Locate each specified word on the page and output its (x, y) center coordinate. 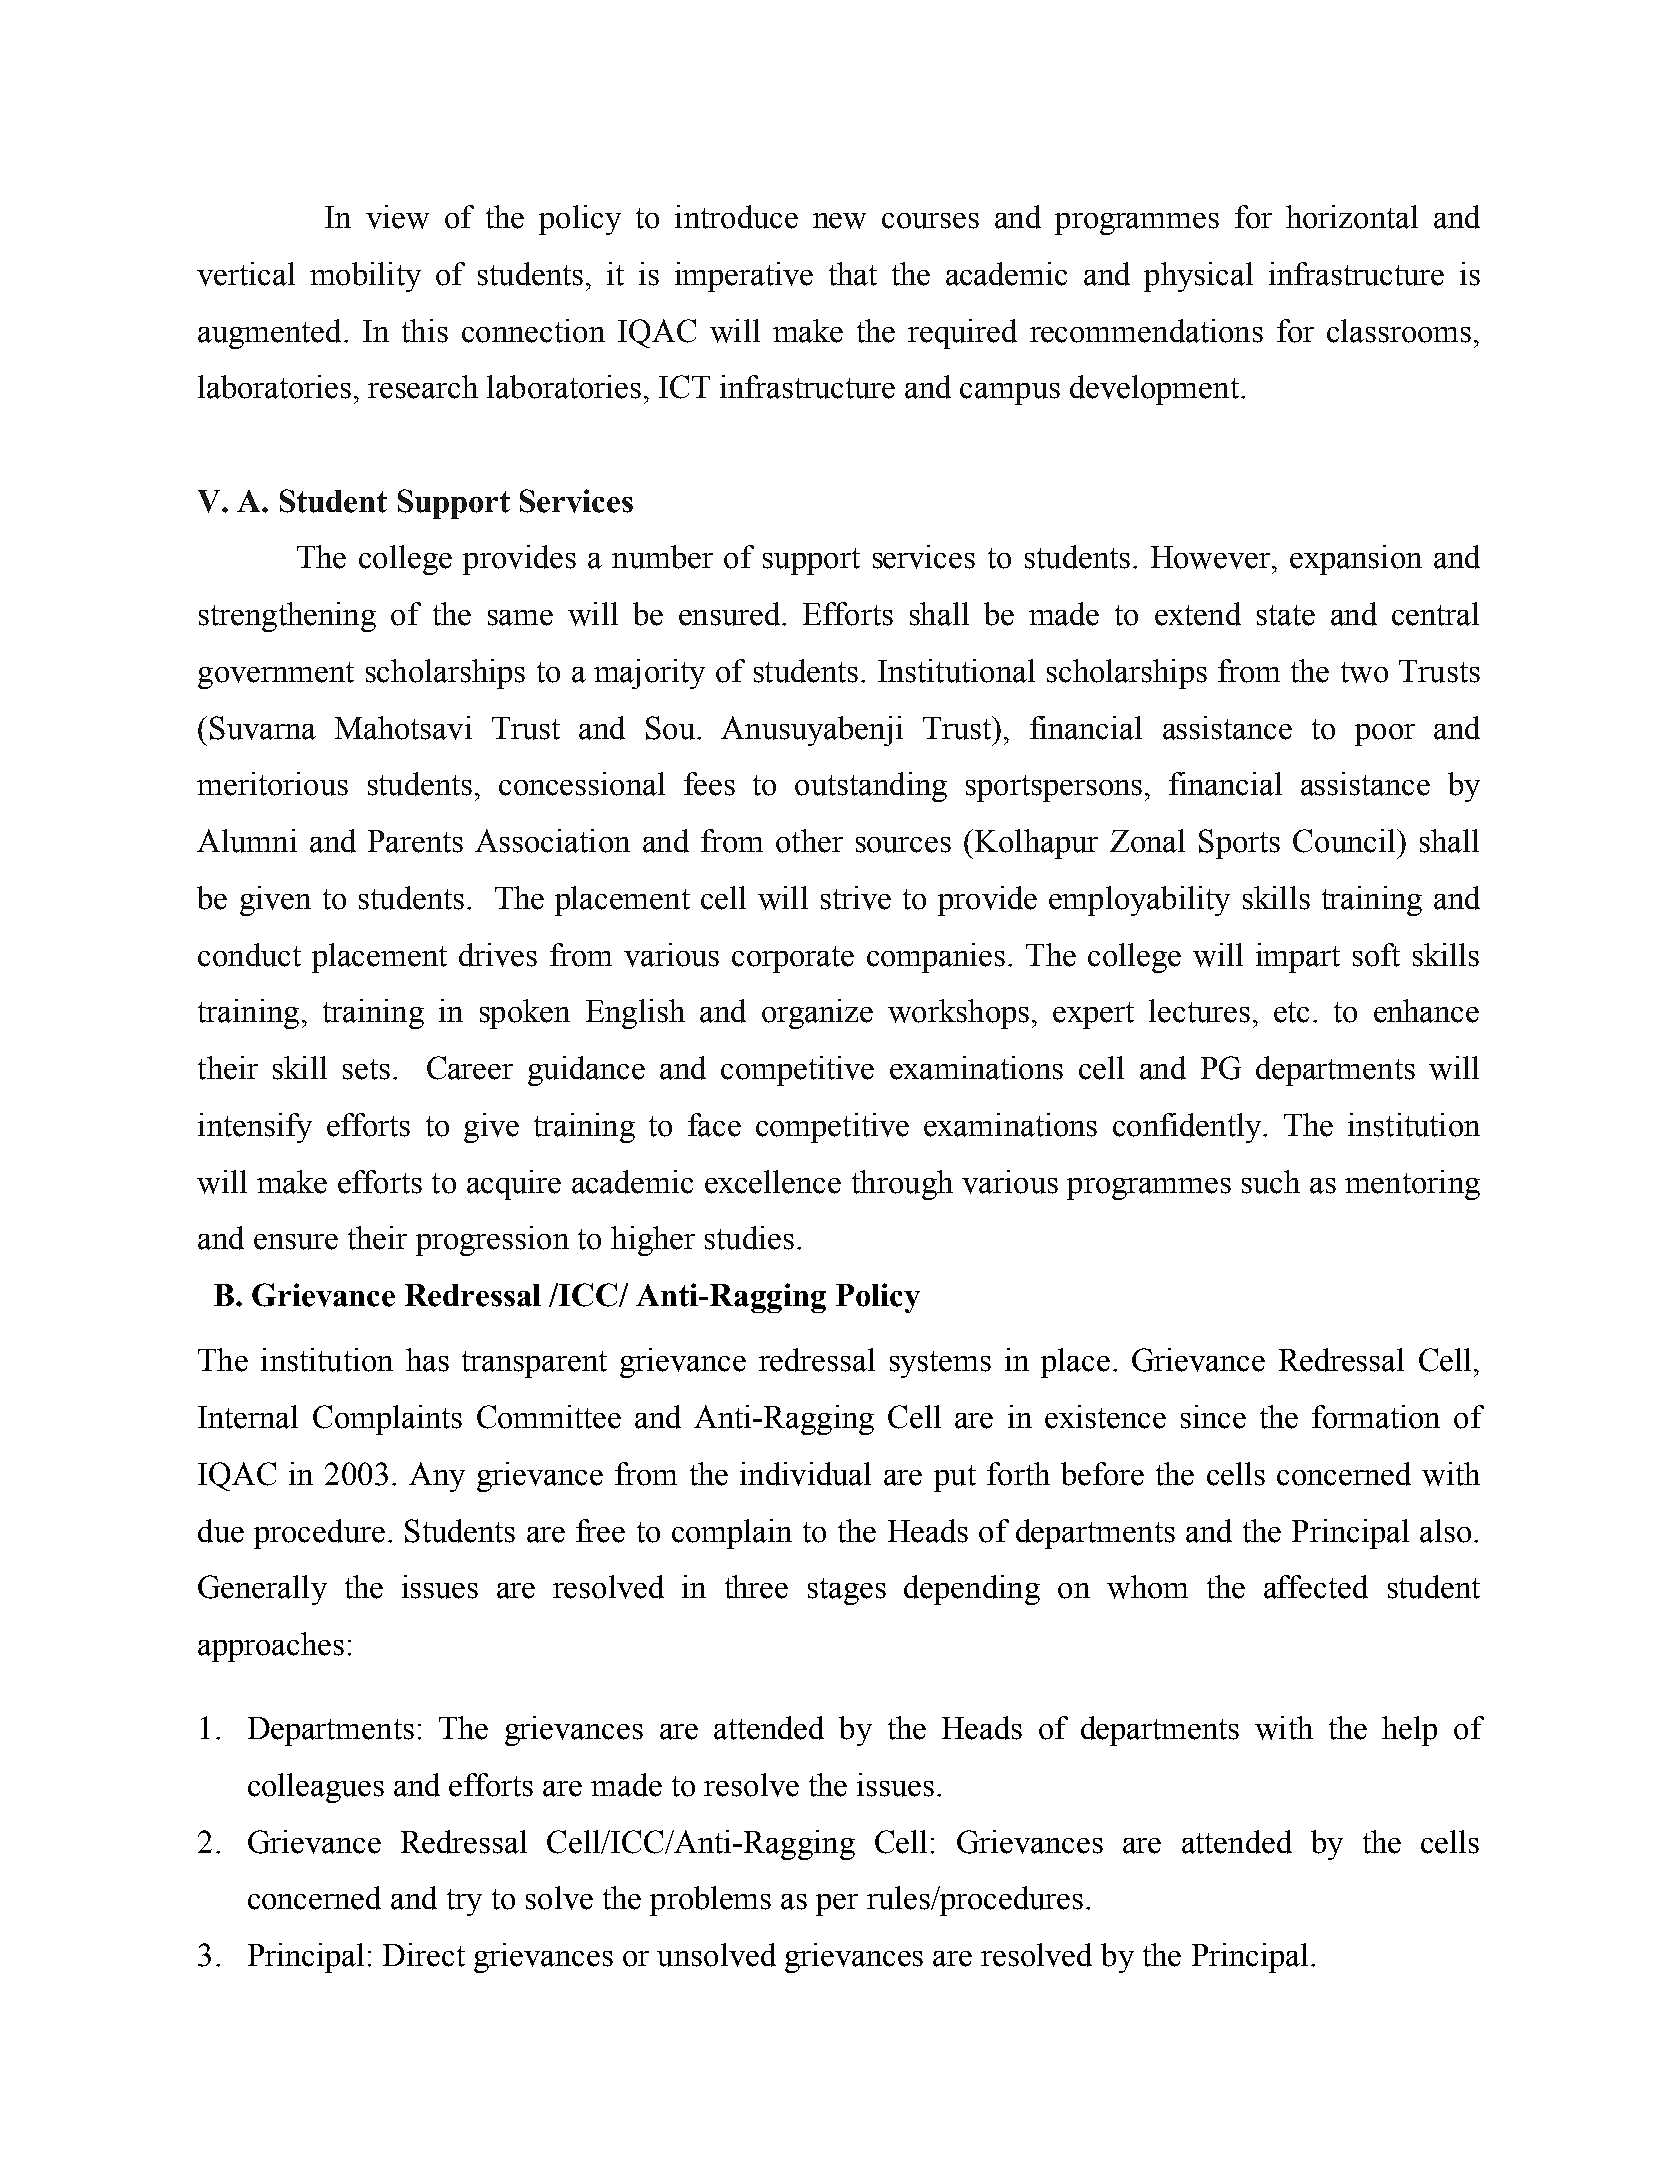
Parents (415, 841)
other (809, 841)
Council (1345, 841)
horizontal (1352, 217)
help (1409, 1731)
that (853, 274)
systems (940, 1364)
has (427, 1360)
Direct (424, 1955)
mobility (365, 277)
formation (1376, 1417)
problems (710, 1901)
